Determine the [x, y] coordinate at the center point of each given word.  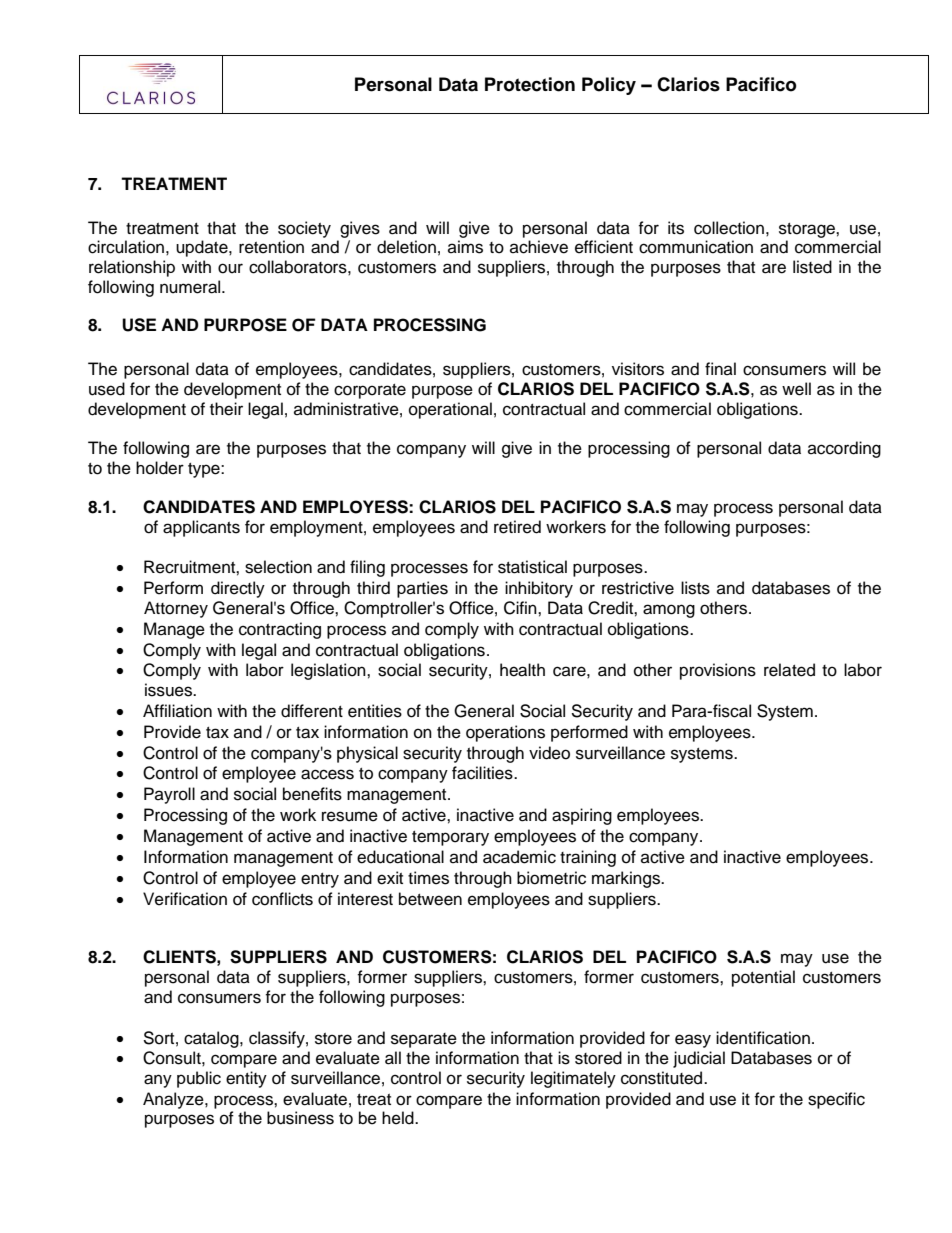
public [199, 1079]
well [796, 389]
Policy [609, 86]
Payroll [169, 795]
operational [450, 410]
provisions [718, 671]
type [205, 470]
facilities [483, 773]
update [203, 248]
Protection [530, 84]
